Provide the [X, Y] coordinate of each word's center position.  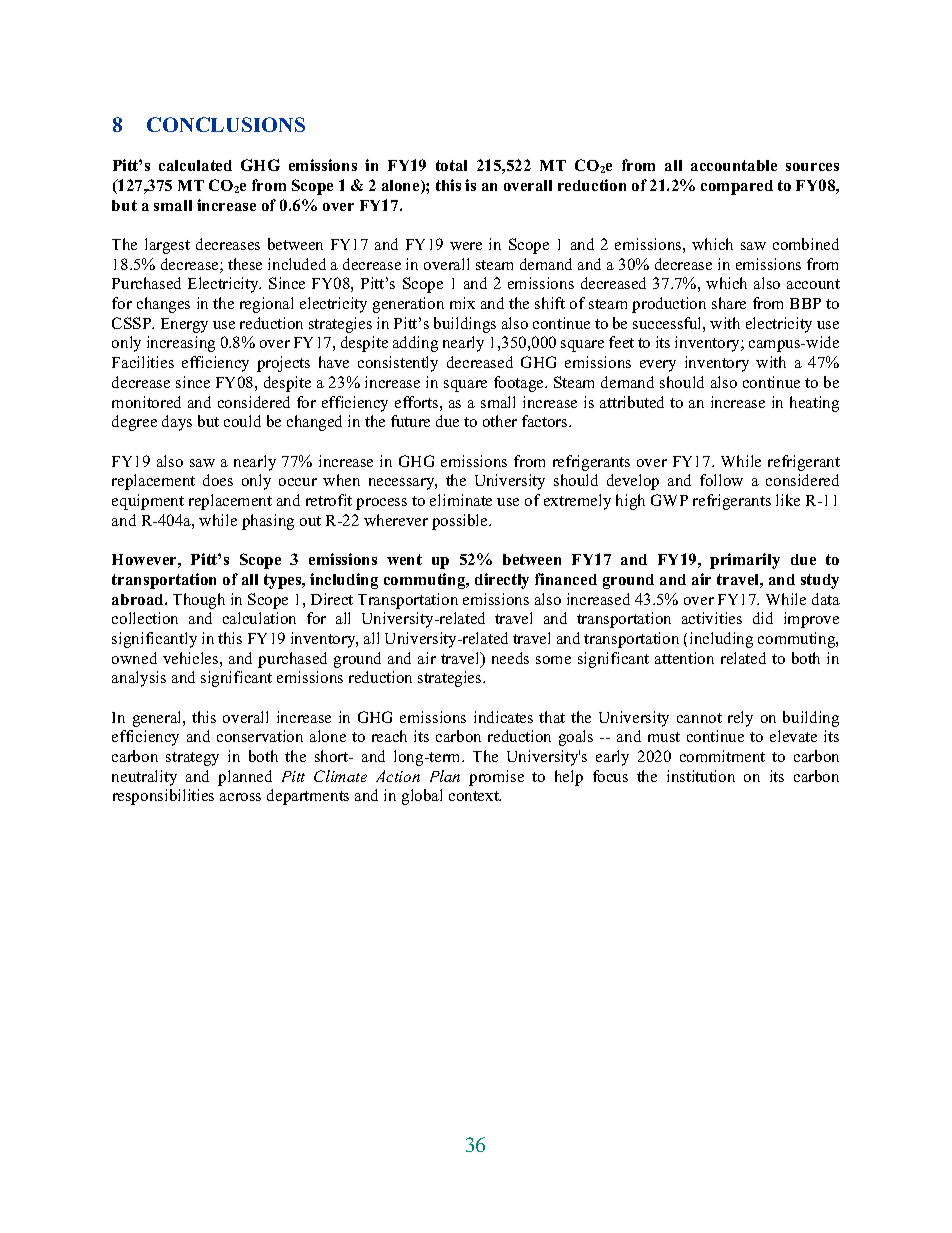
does [218, 480]
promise [496, 778]
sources [812, 167]
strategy [192, 759]
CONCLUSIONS [226, 124]
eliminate [461, 500]
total [451, 165]
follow [721, 480]
